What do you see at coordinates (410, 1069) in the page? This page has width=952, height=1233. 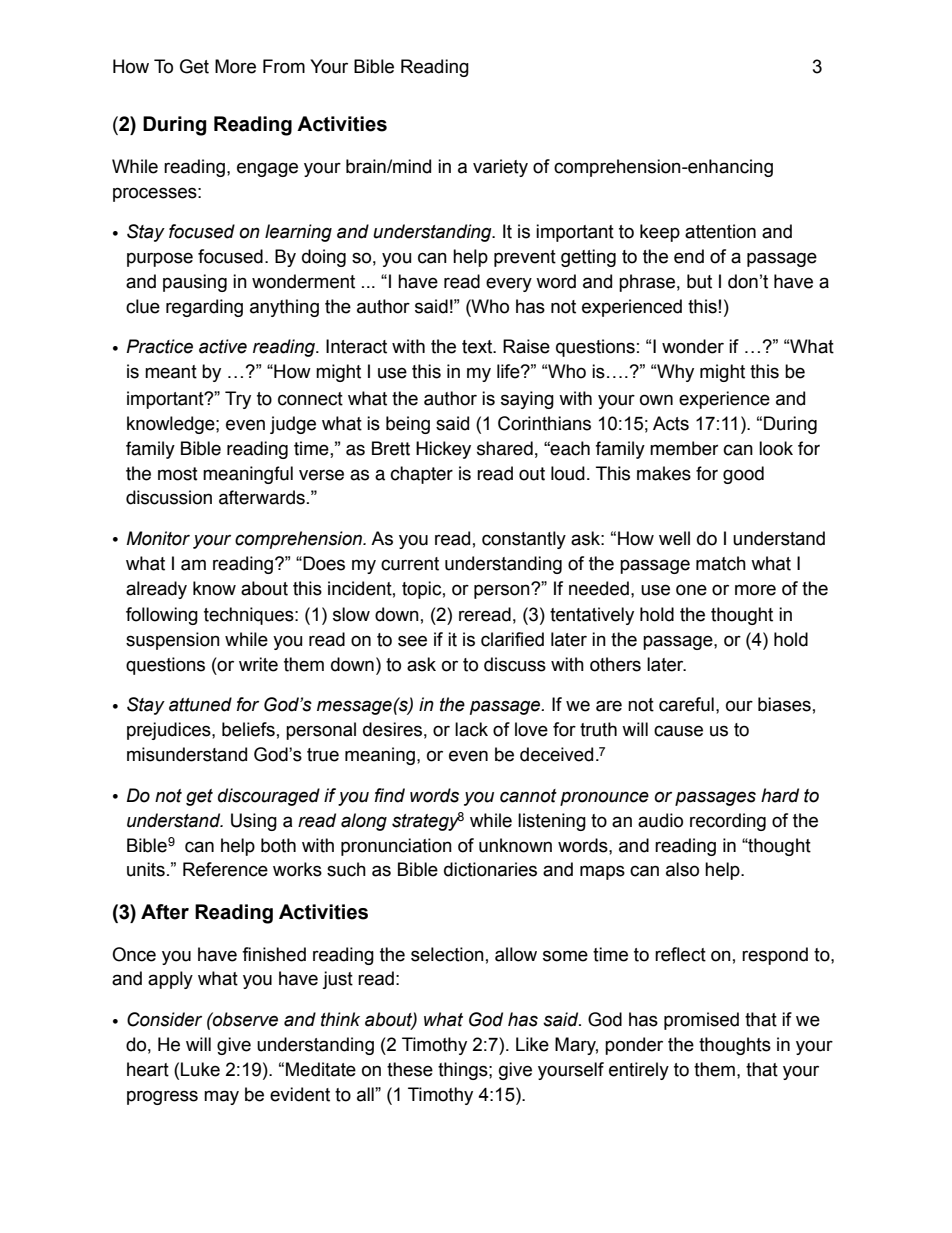 I see `these` at bounding box center [410, 1069].
